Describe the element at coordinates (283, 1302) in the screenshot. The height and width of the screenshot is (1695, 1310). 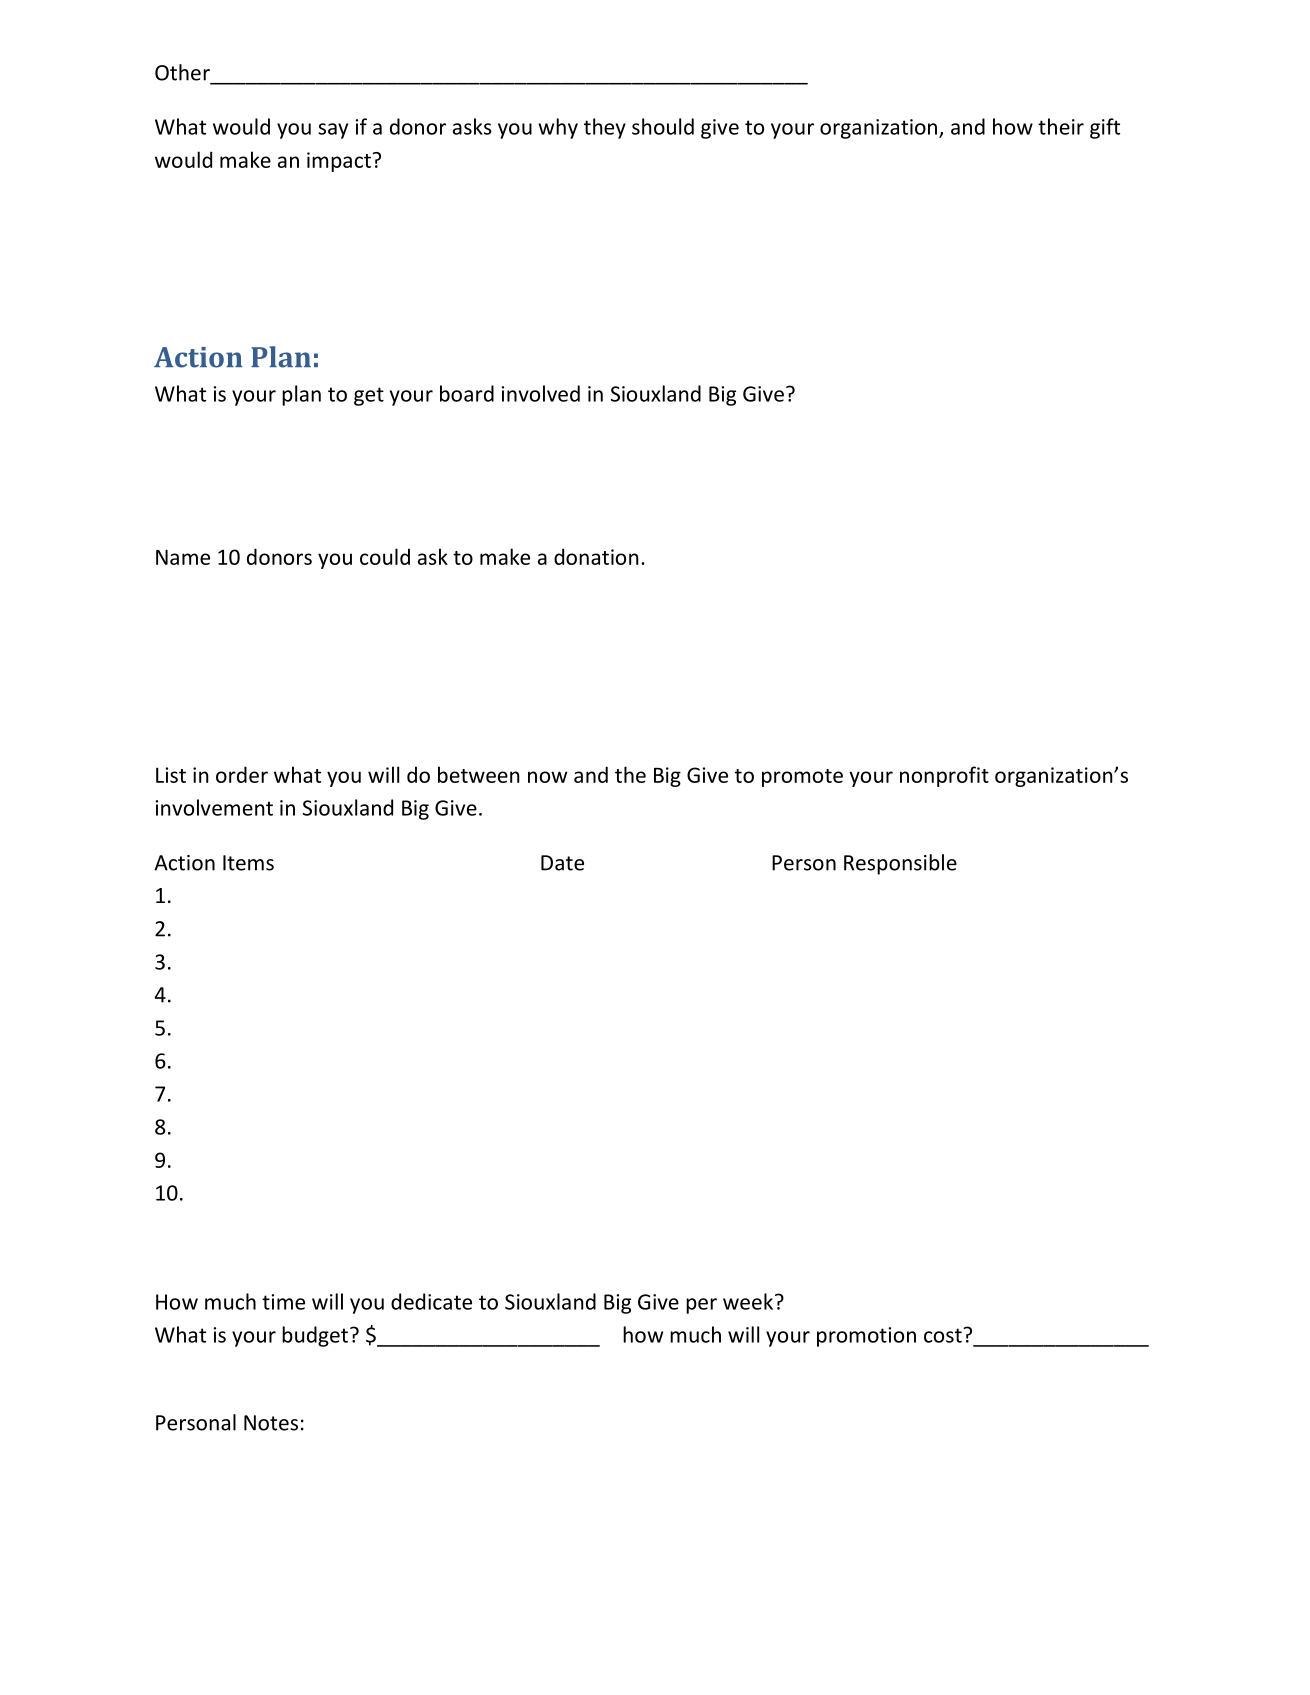
I see `time` at that location.
